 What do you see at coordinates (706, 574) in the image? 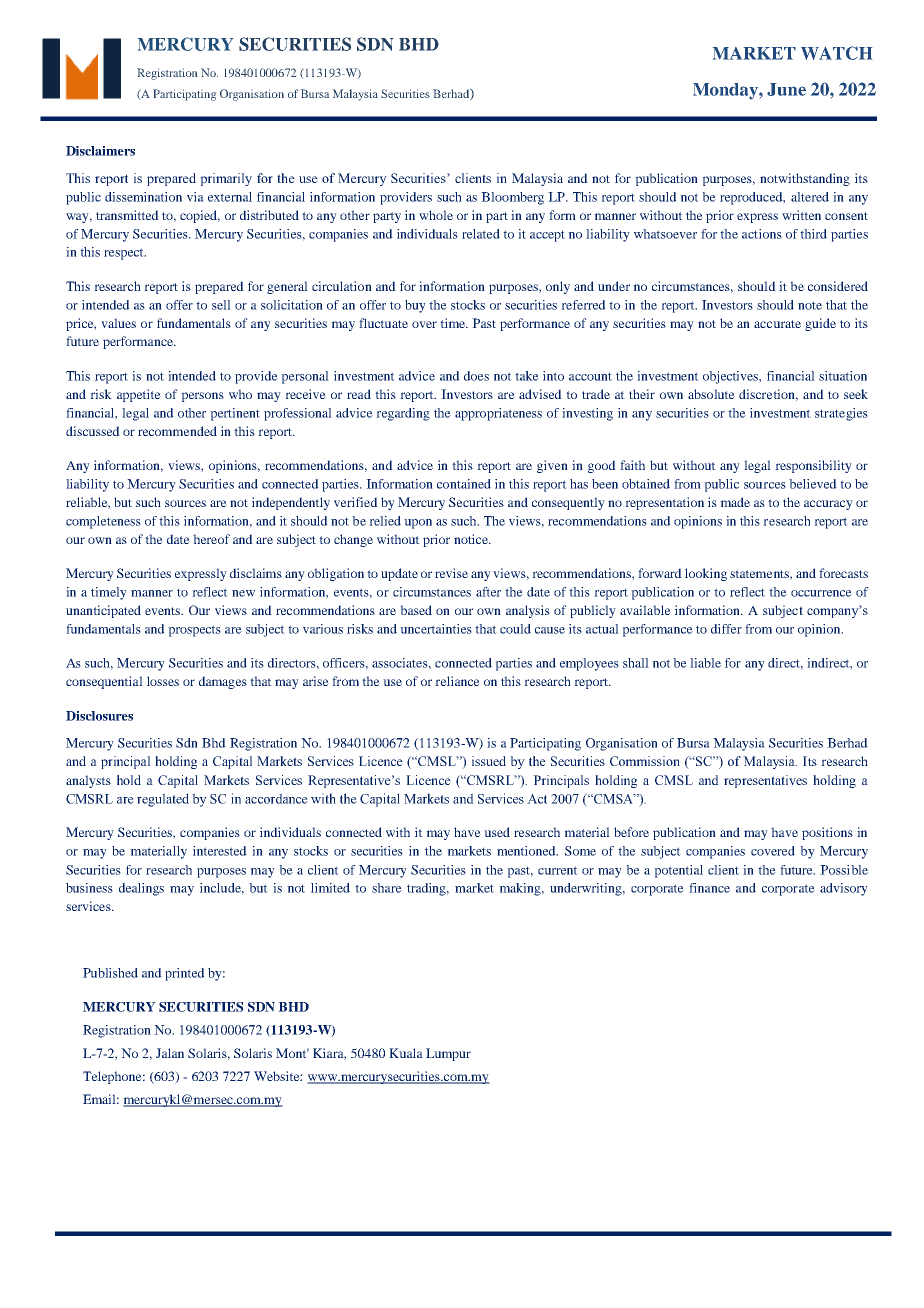
I see `looking` at bounding box center [706, 574].
